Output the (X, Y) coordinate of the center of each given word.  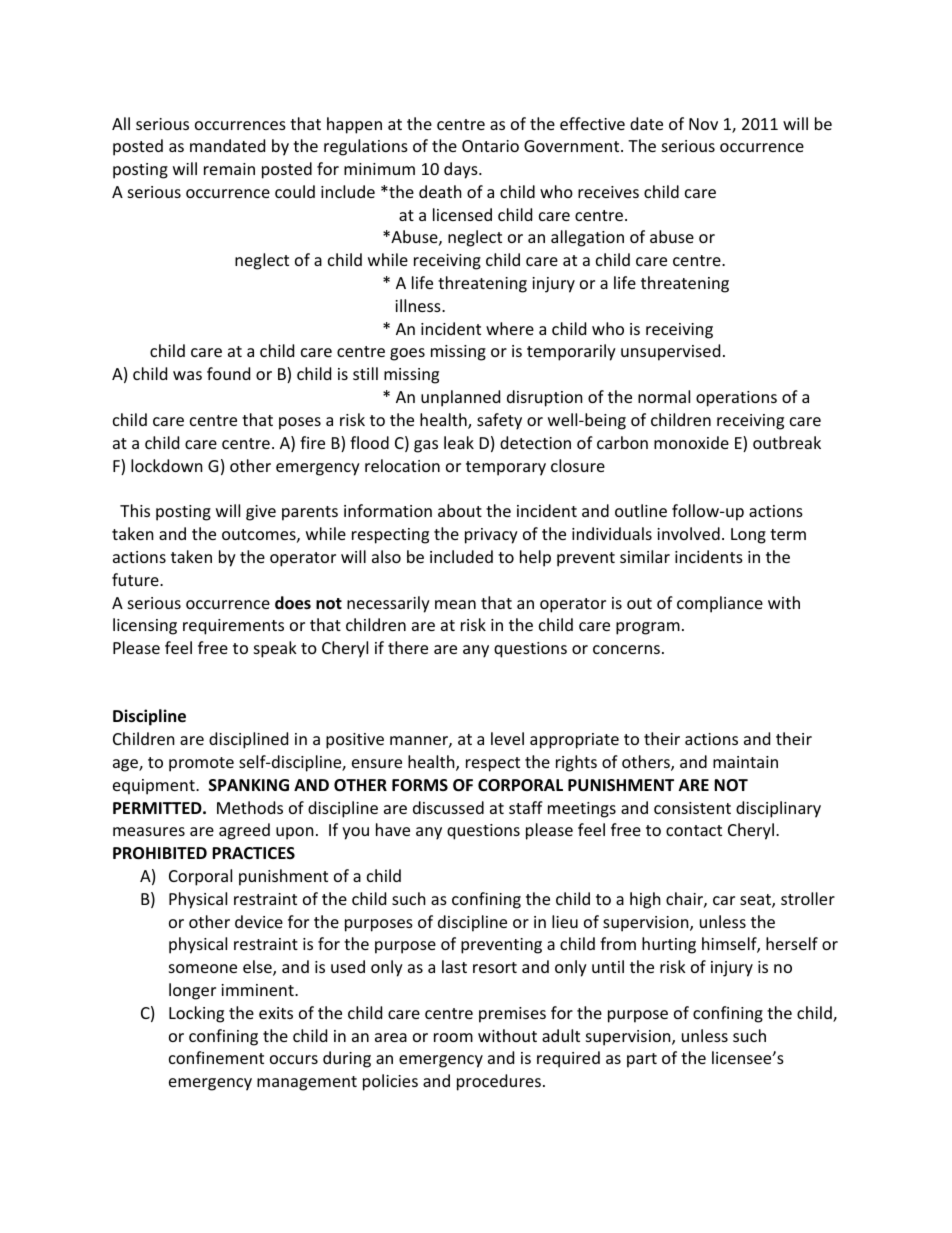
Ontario (490, 146)
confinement (216, 1057)
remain (229, 169)
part (642, 1060)
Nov (703, 124)
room (453, 1037)
